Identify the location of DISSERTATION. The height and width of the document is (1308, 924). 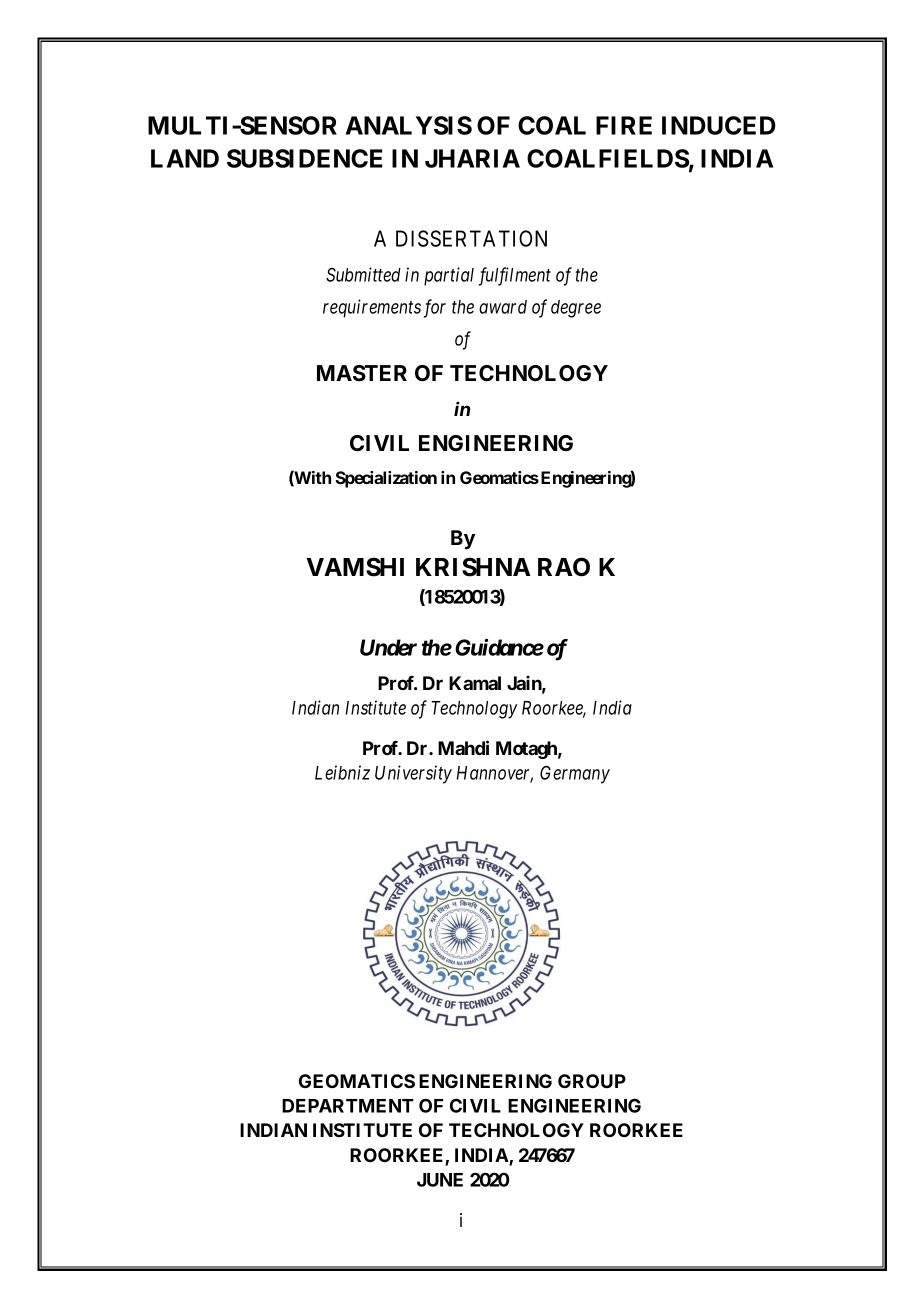
(471, 238).
